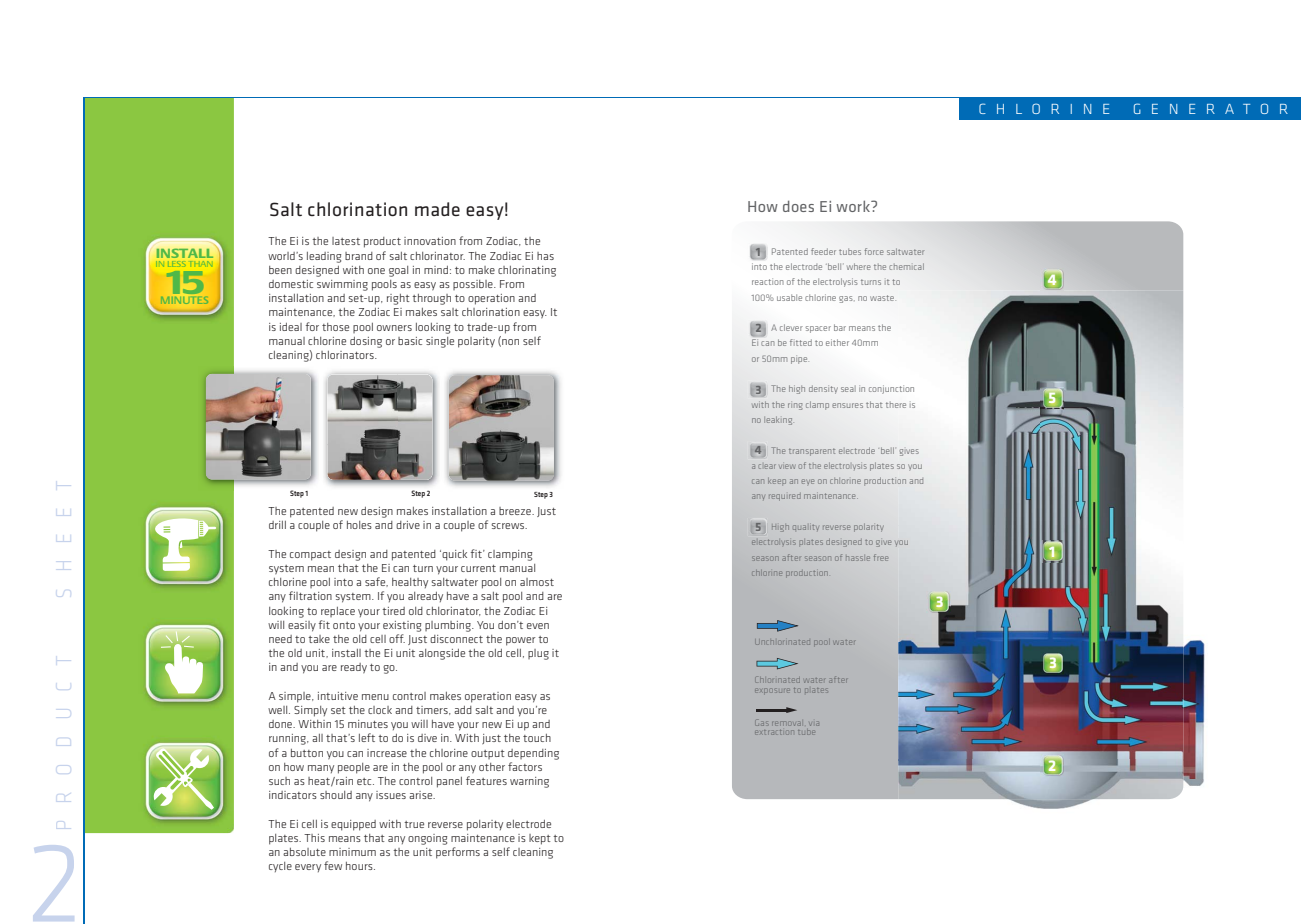  Describe the element at coordinates (823, 251) in the document. I see `feeder` at that location.
